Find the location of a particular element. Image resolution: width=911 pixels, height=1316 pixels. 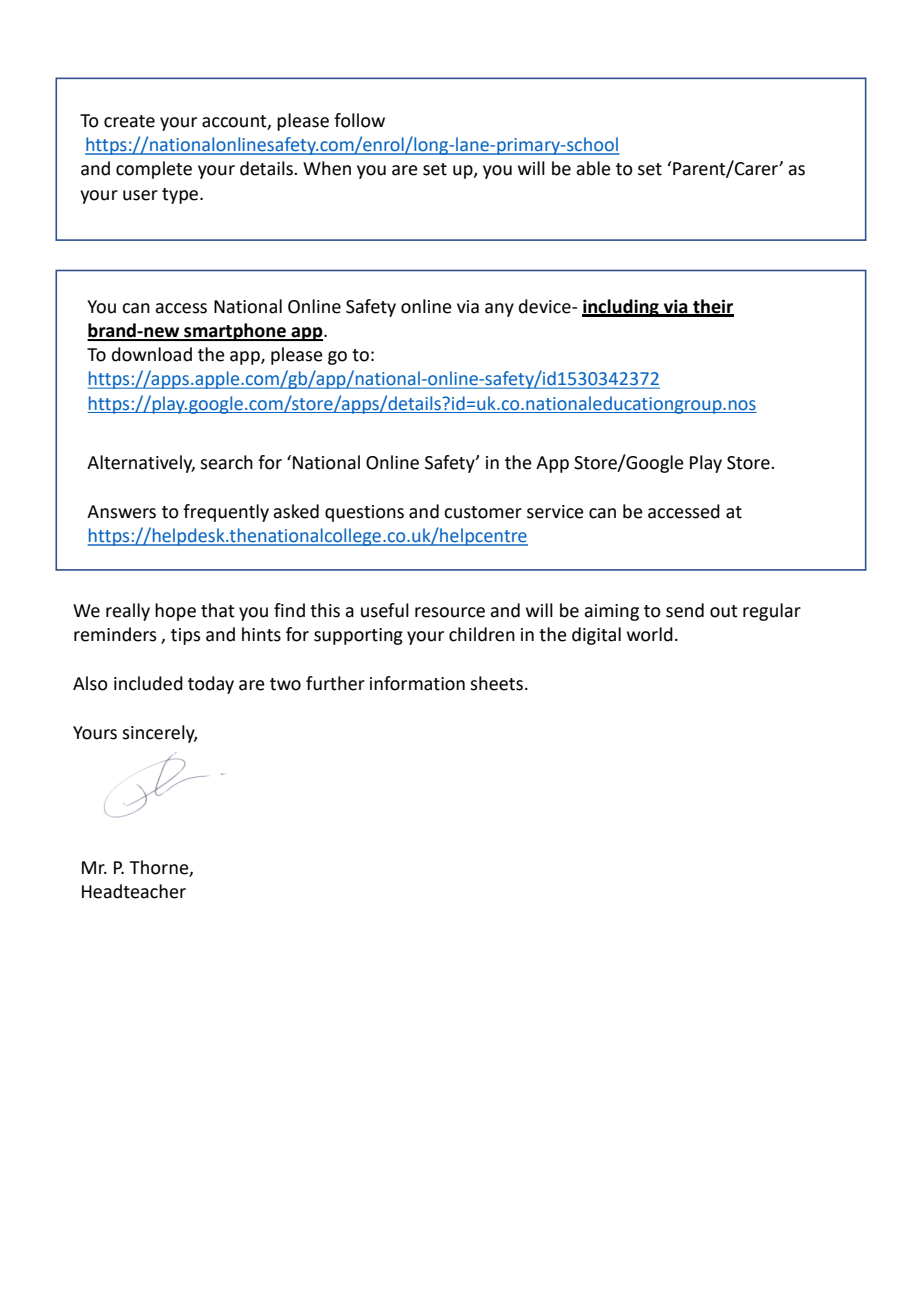

smartphone is located at coordinates (235, 332).
